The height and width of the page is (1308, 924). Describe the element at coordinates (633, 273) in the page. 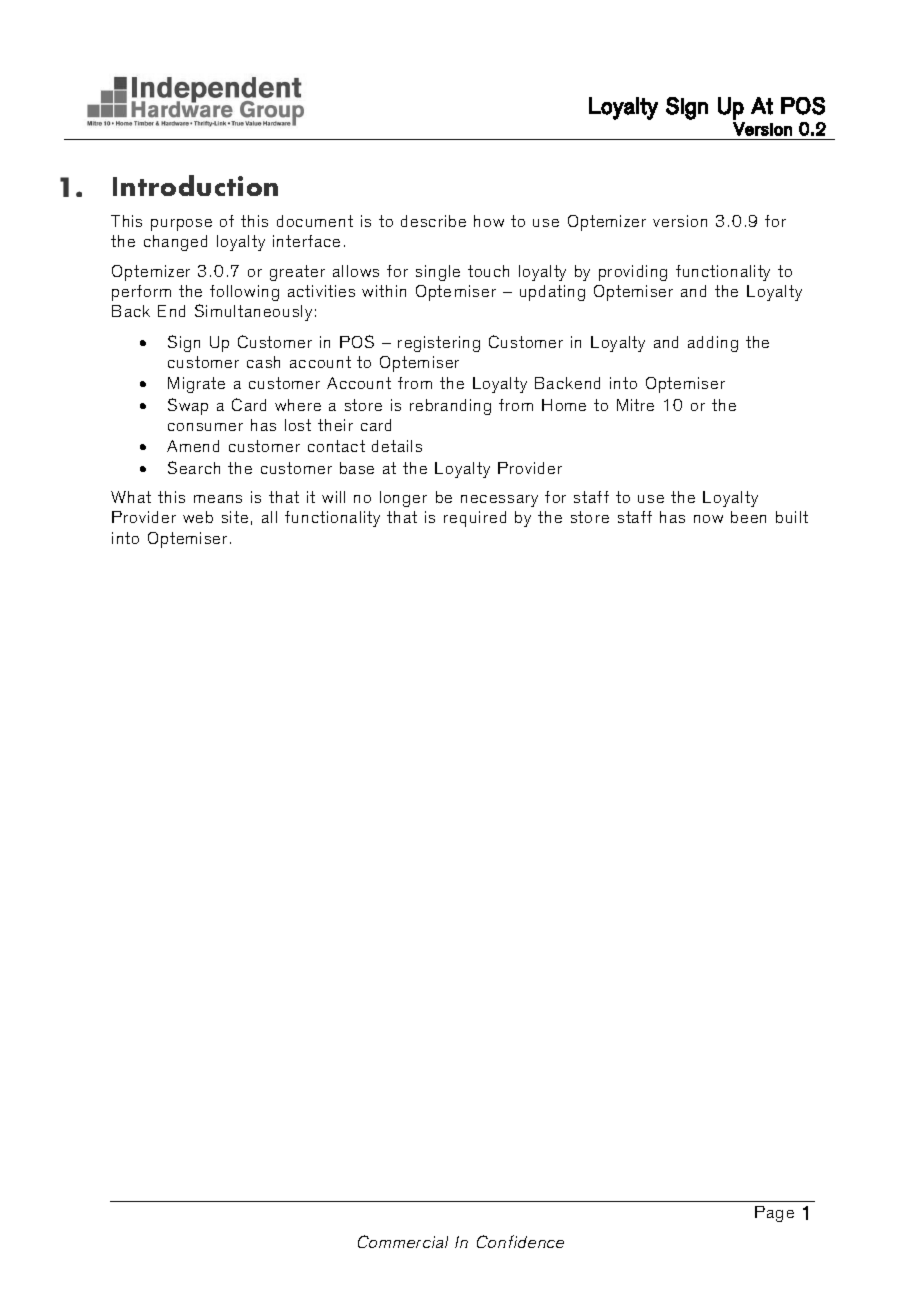

I see `providing` at that location.
